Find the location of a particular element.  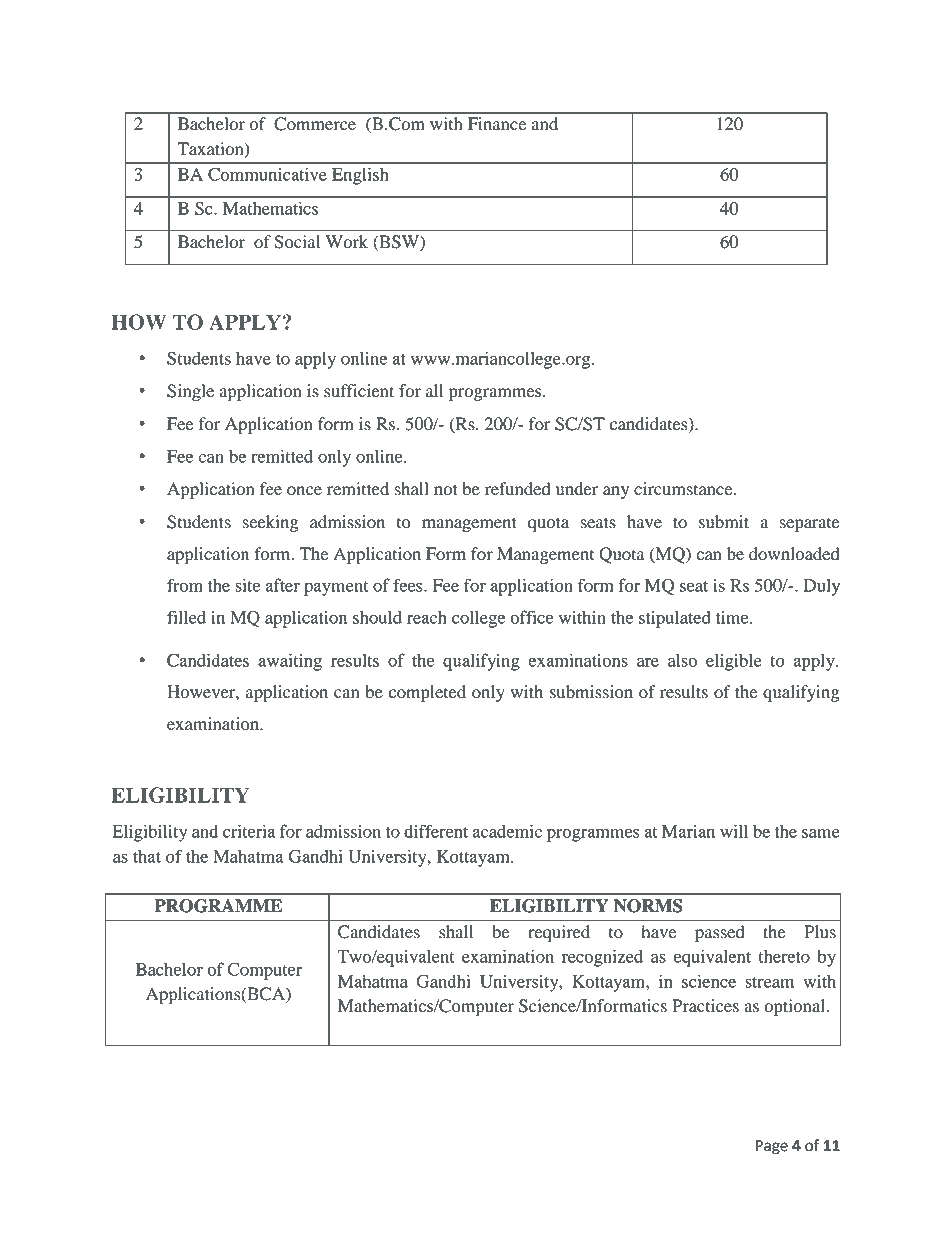

criteria is located at coordinates (249, 831).
